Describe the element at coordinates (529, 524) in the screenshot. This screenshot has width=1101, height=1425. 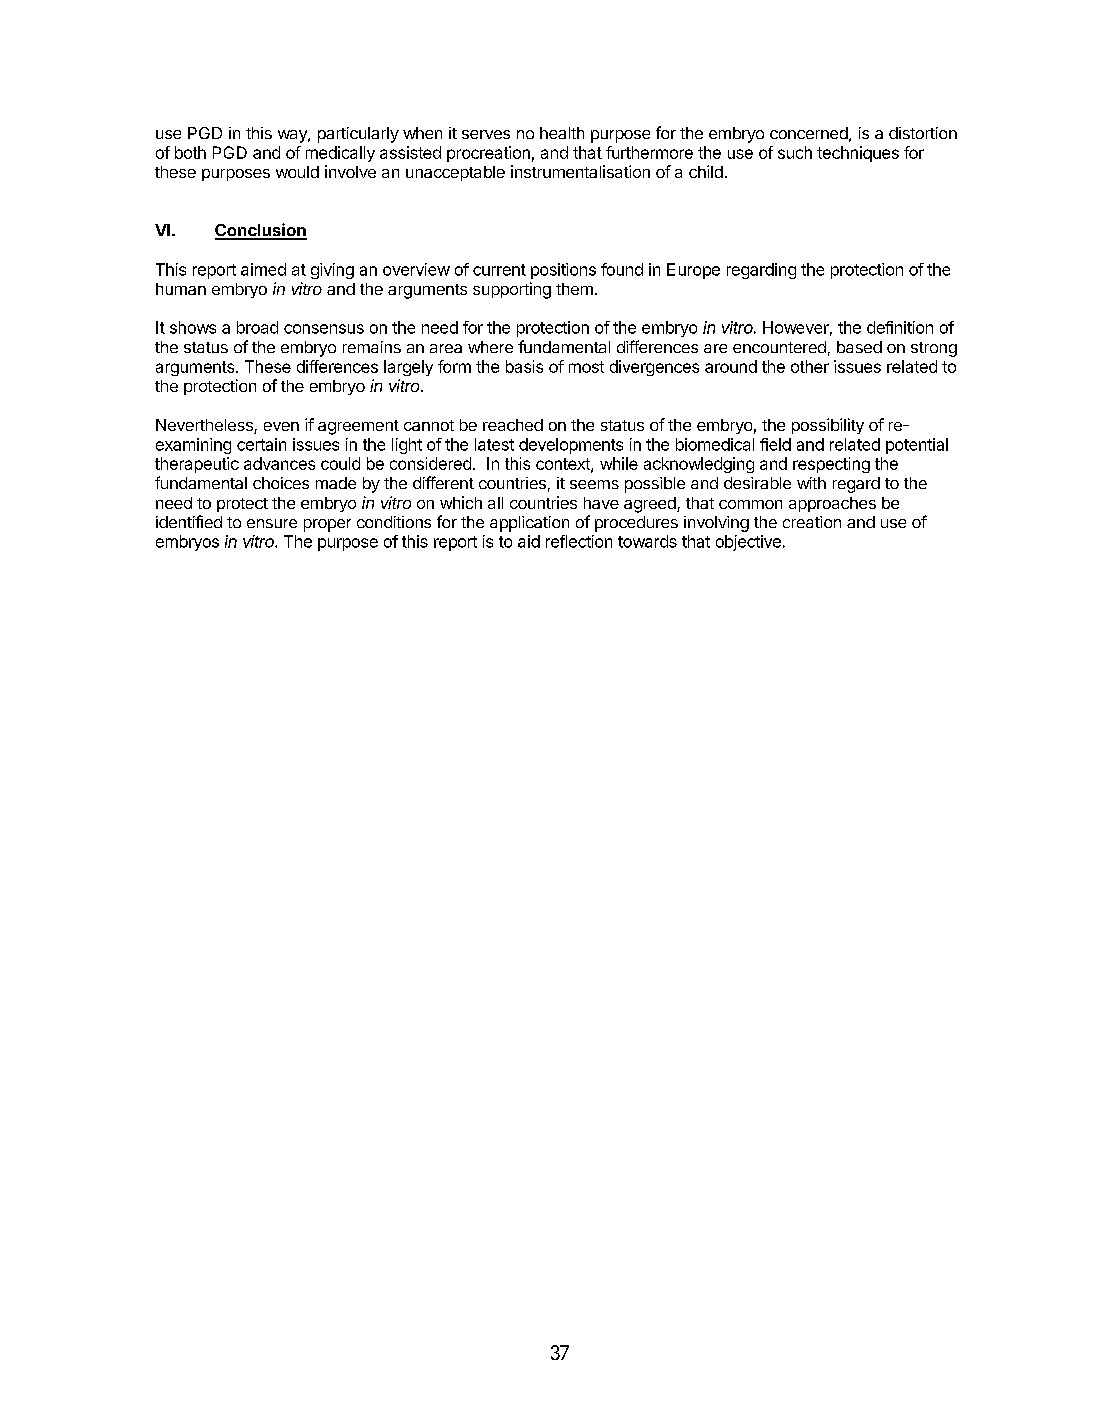
I see `application` at that location.
